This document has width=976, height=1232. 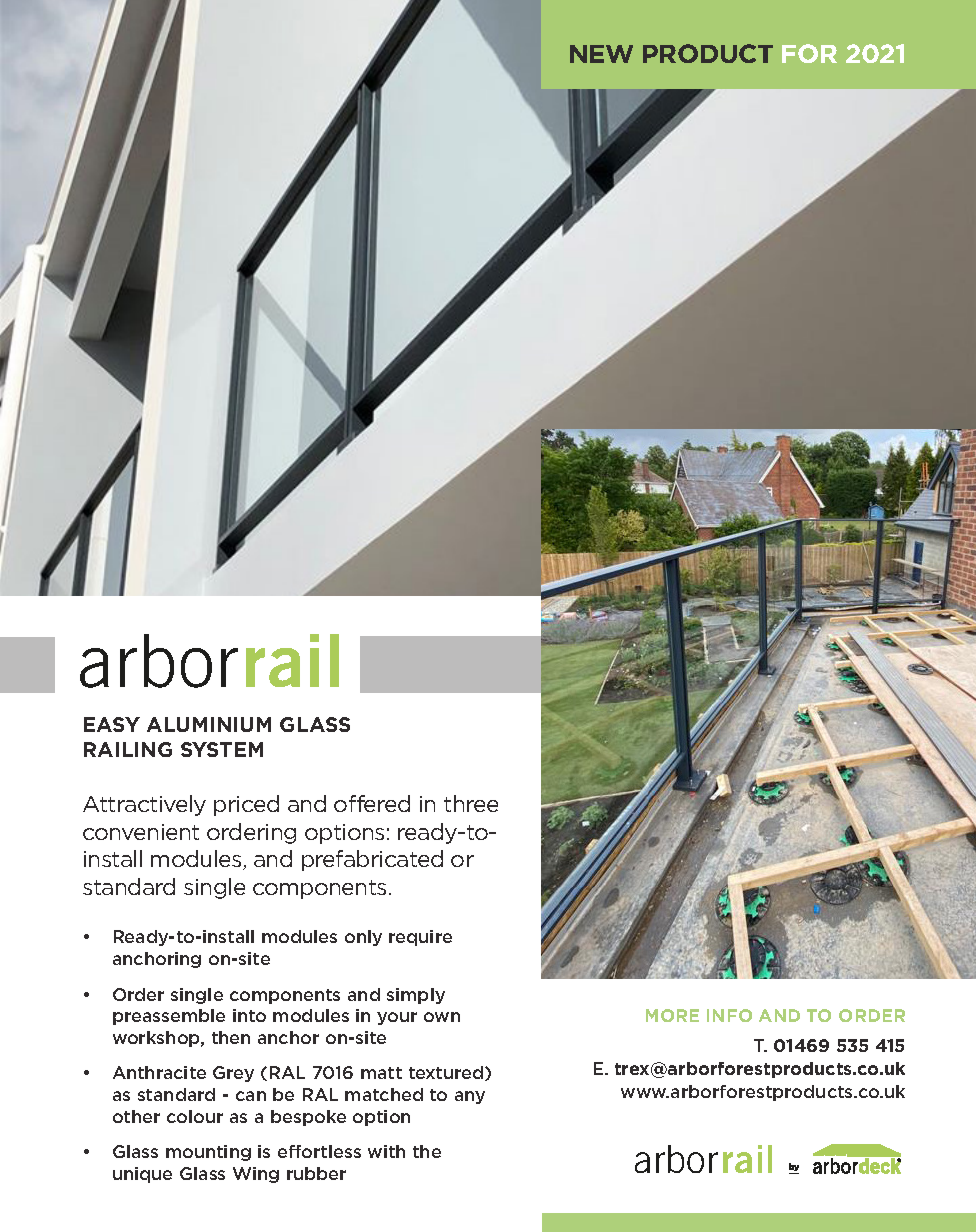 What do you see at coordinates (112, 724) in the document?
I see `EASY` at bounding box center [112, 724].
